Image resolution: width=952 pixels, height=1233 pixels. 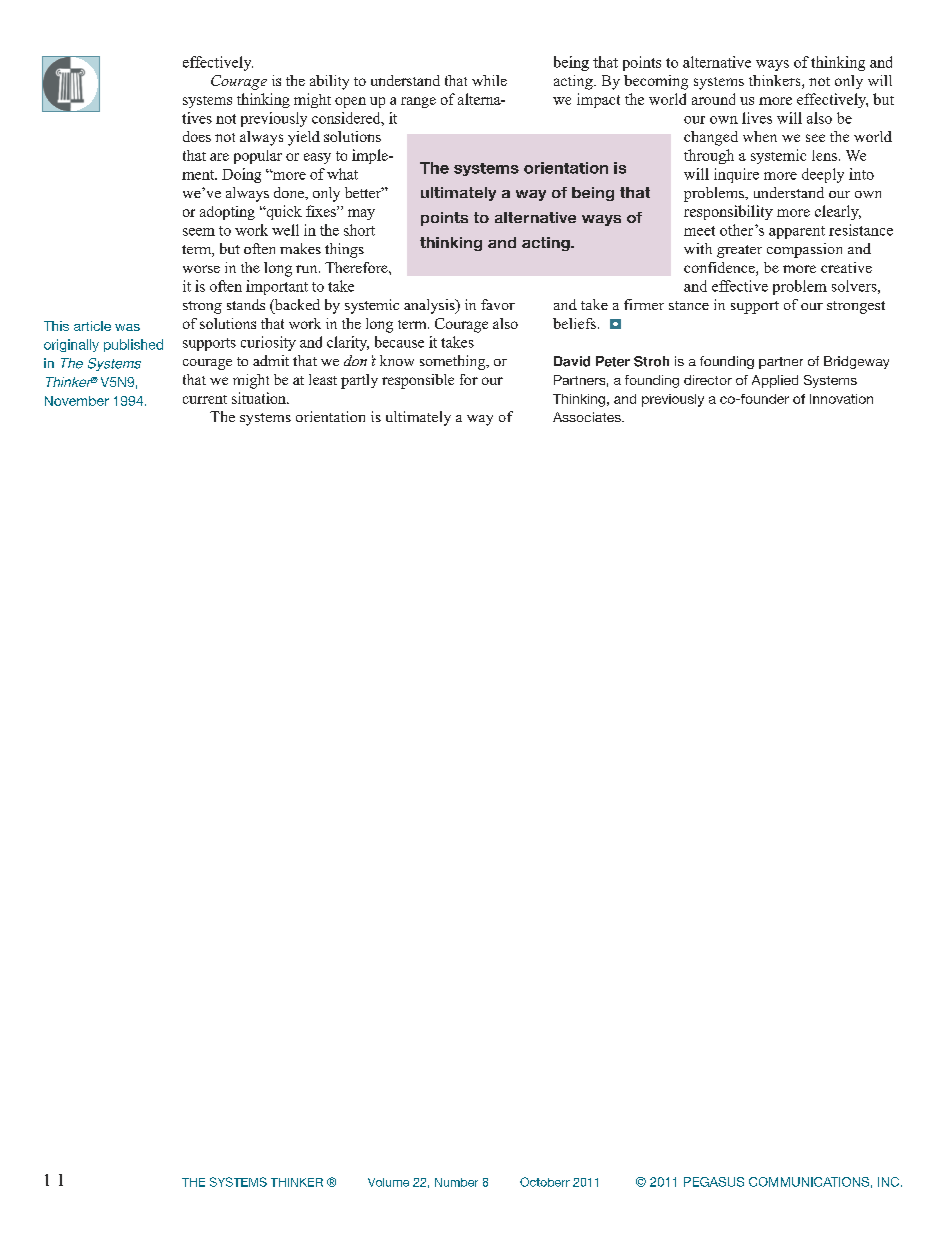 I want to click on November, so click(x=77, y=401).
